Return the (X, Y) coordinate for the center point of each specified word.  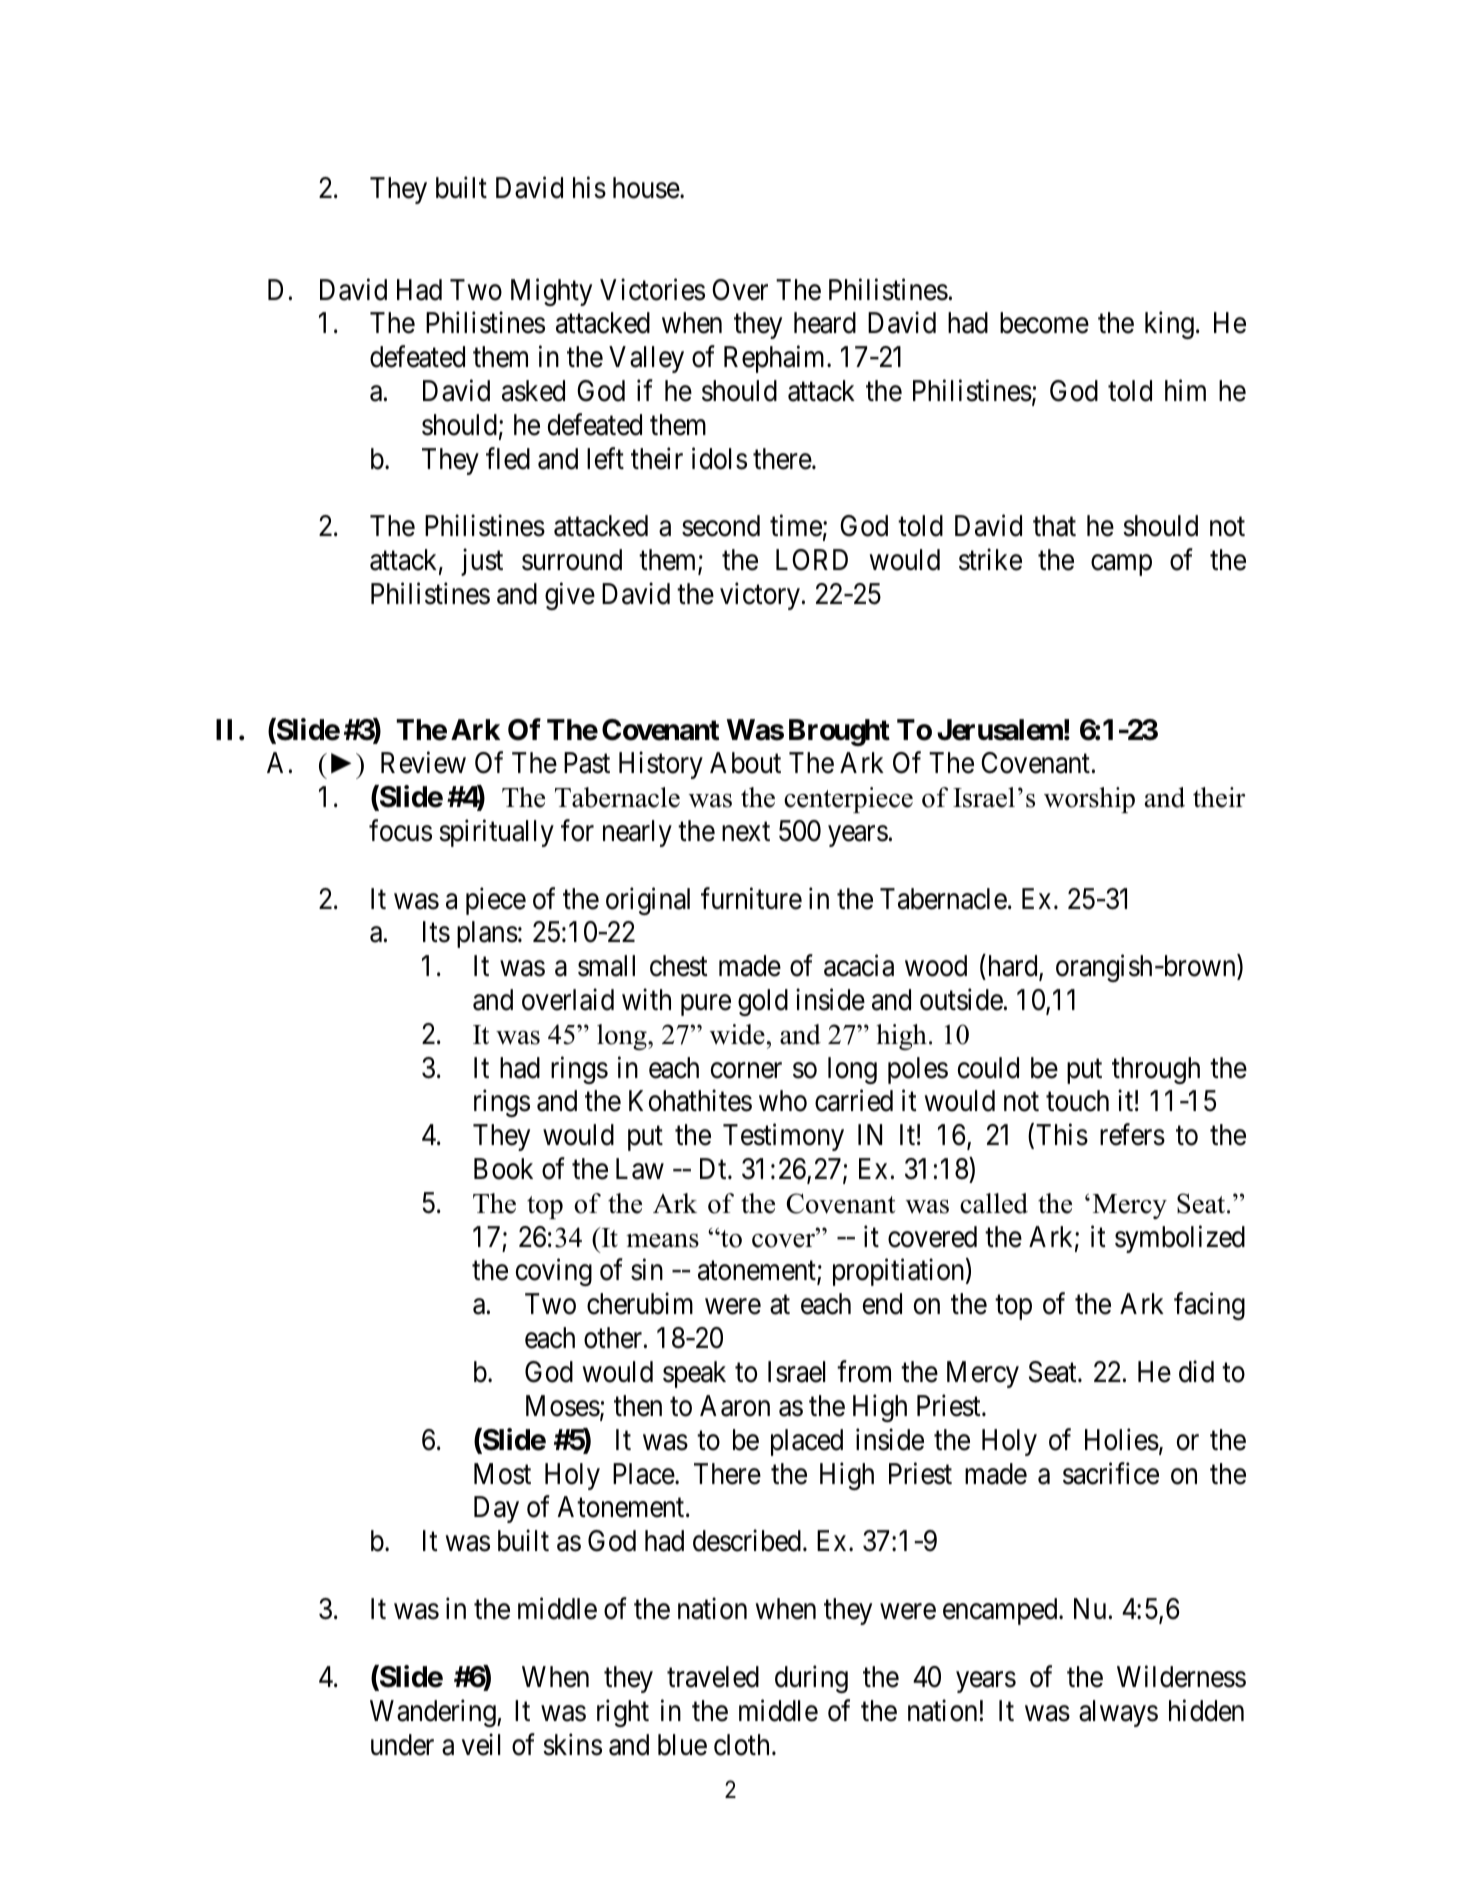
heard (825, 323)
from (864, 1371)
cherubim (640, 1304)
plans (487, 934)
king (1169, 325)
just (482, 562)
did (1196, 1371)
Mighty (551, 292)
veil (481, 1744)
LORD (812, 560)
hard (1014, 967)
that (1054, 526)
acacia (859, 966)
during (811, 1679)
